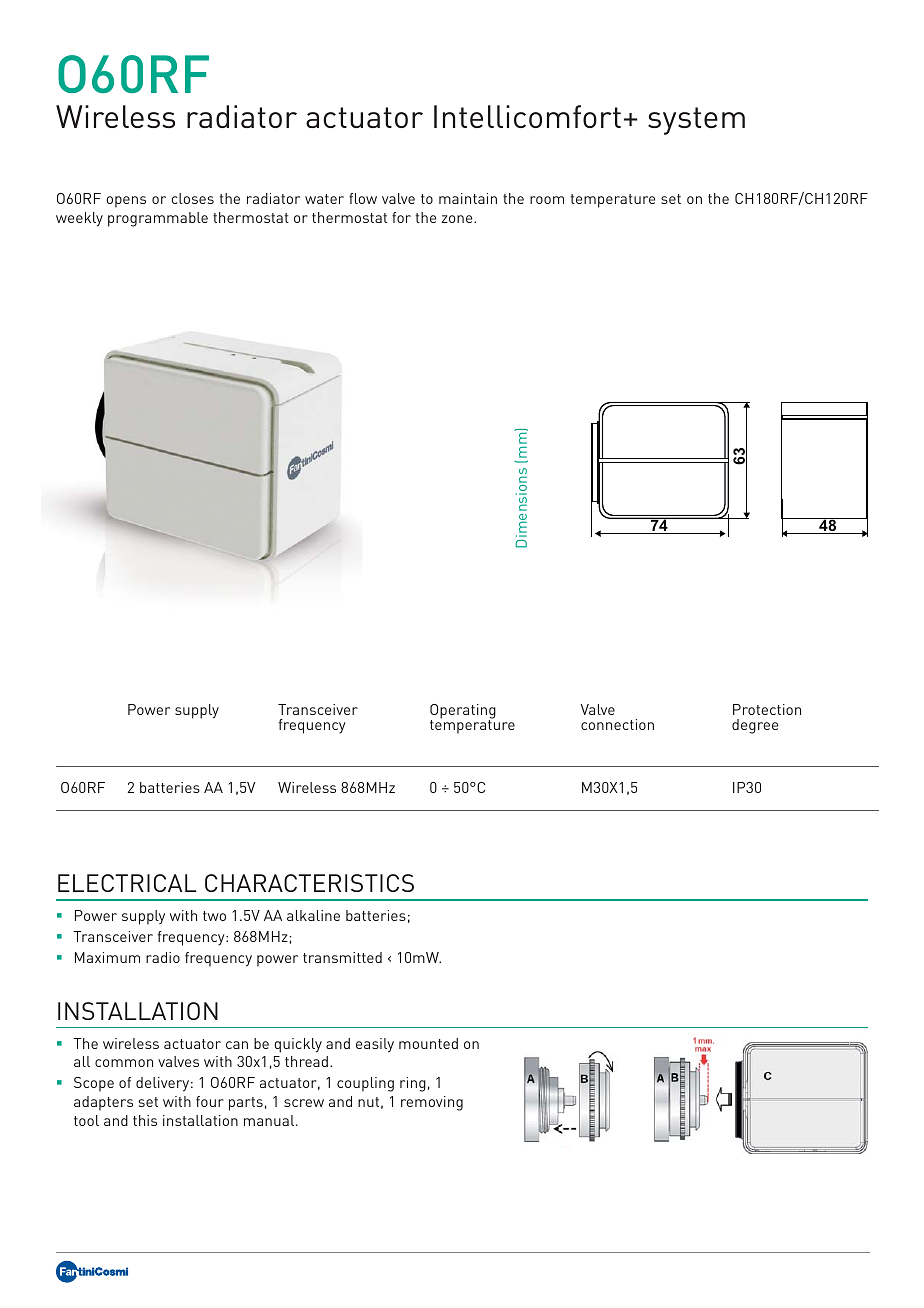 Image resolution: width=924 pixels, height=1308 pixels. I want to click on programmable, so click(158, 219).
